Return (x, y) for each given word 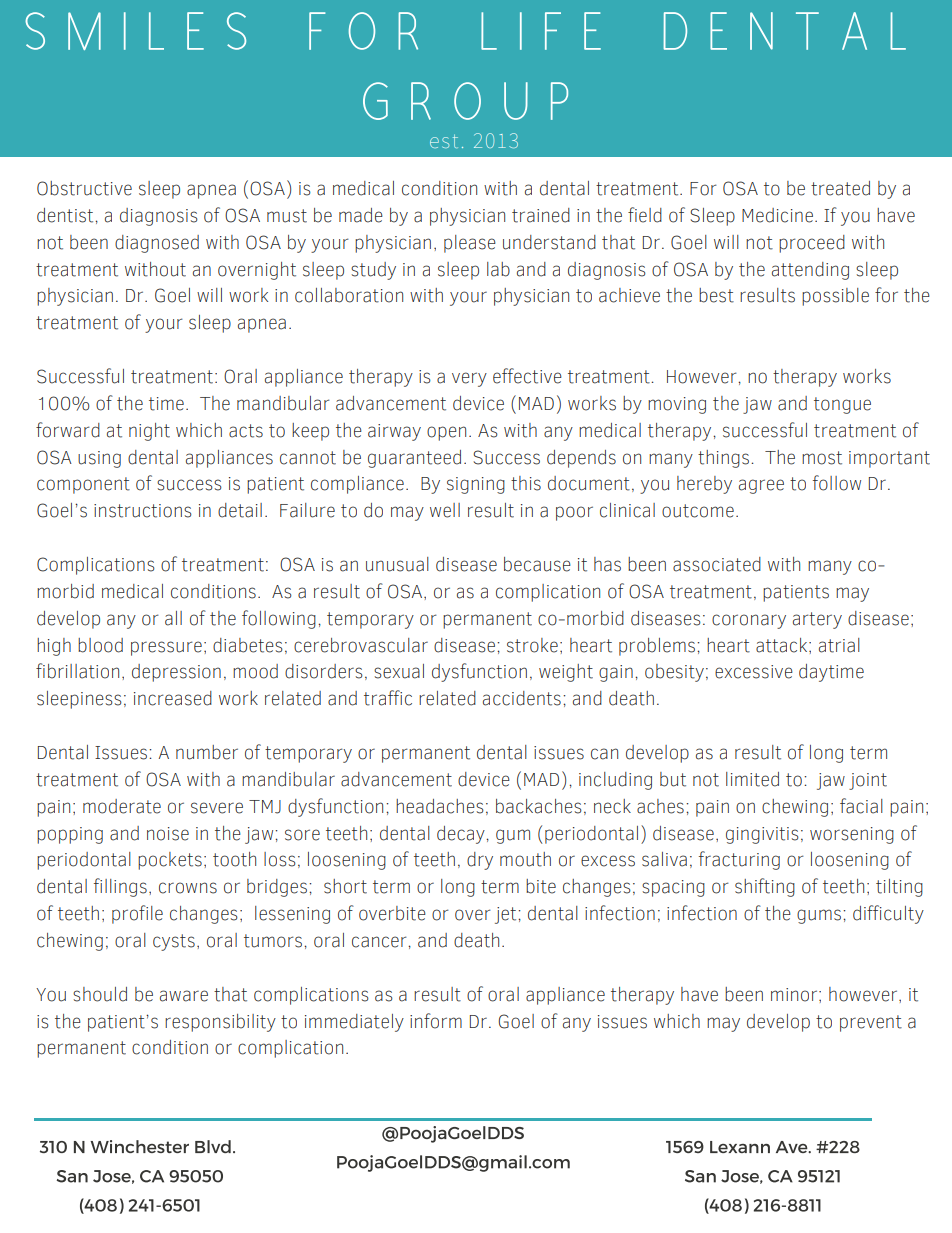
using (99, 459)
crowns (188, 888)
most (822, 458)
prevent (871, 1023)
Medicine (777, 215)
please (470, 244)
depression (176, 673)
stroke (532, 645)
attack (783, 645)
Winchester (139, 1146)
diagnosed (157, 244)
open (446, 433)
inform (436, 1021)
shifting (765, 887)
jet (507, 915)
